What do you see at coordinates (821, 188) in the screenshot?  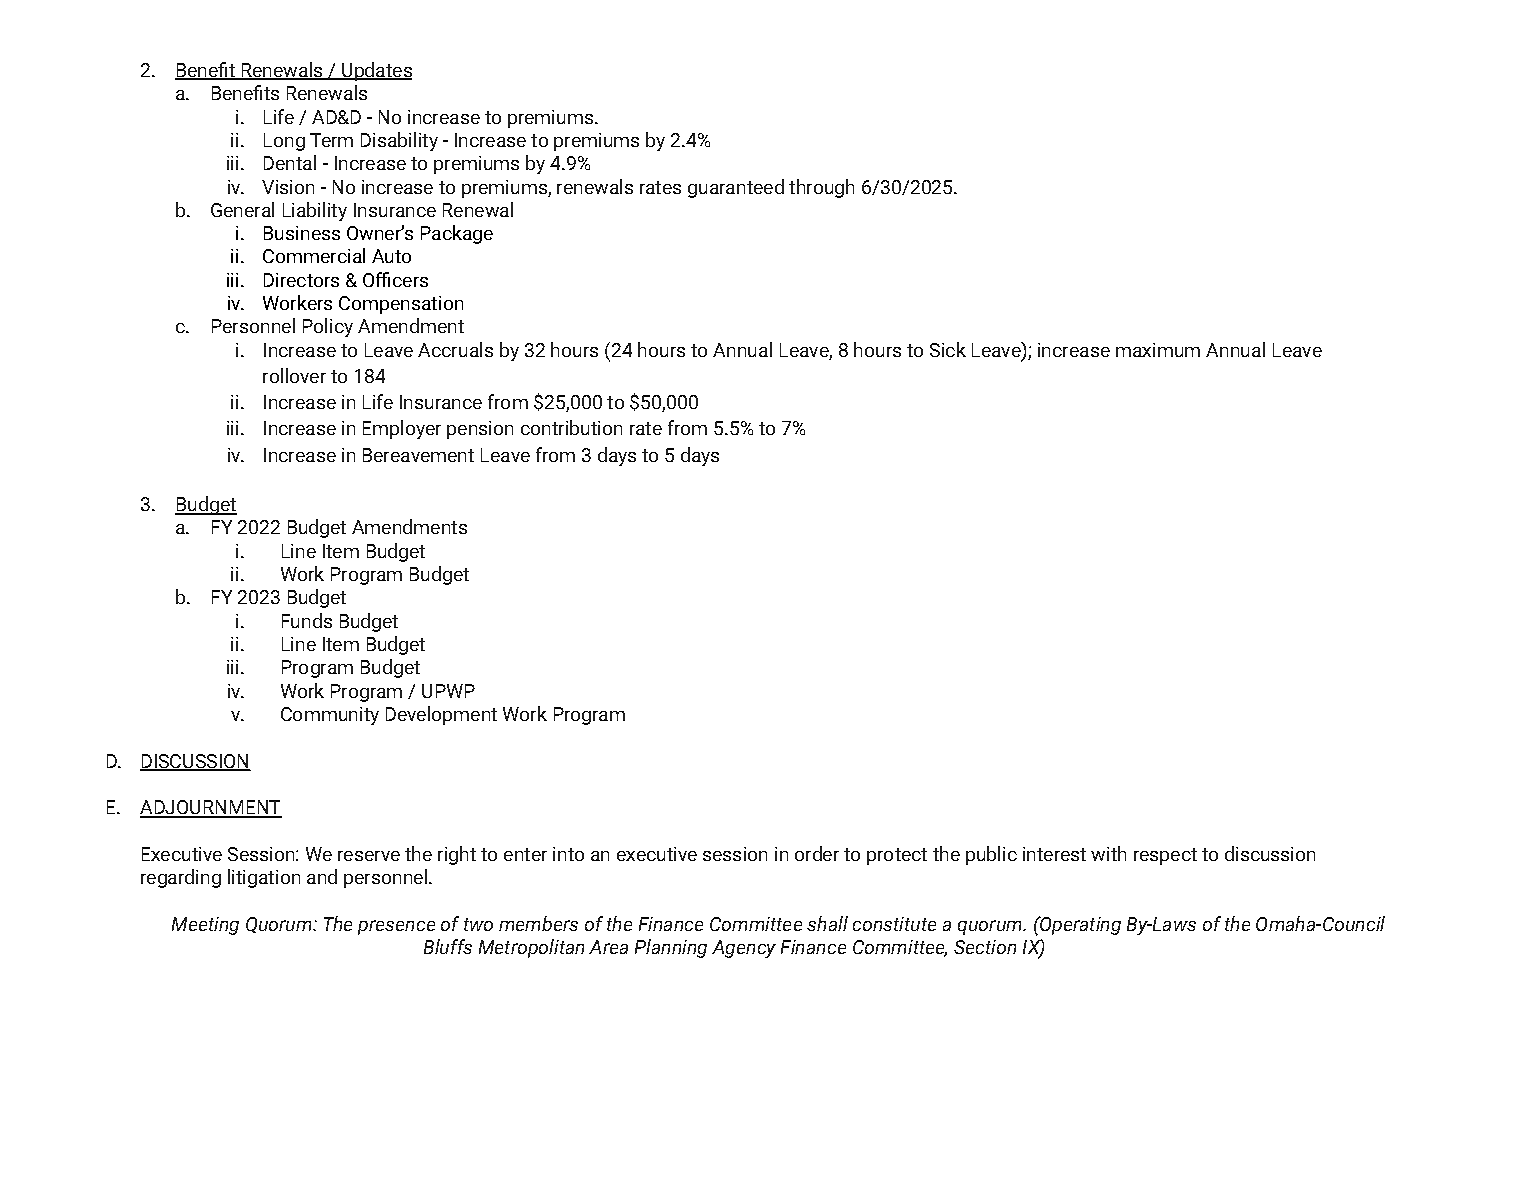 I see `through` at bounding box center [821, 188].
